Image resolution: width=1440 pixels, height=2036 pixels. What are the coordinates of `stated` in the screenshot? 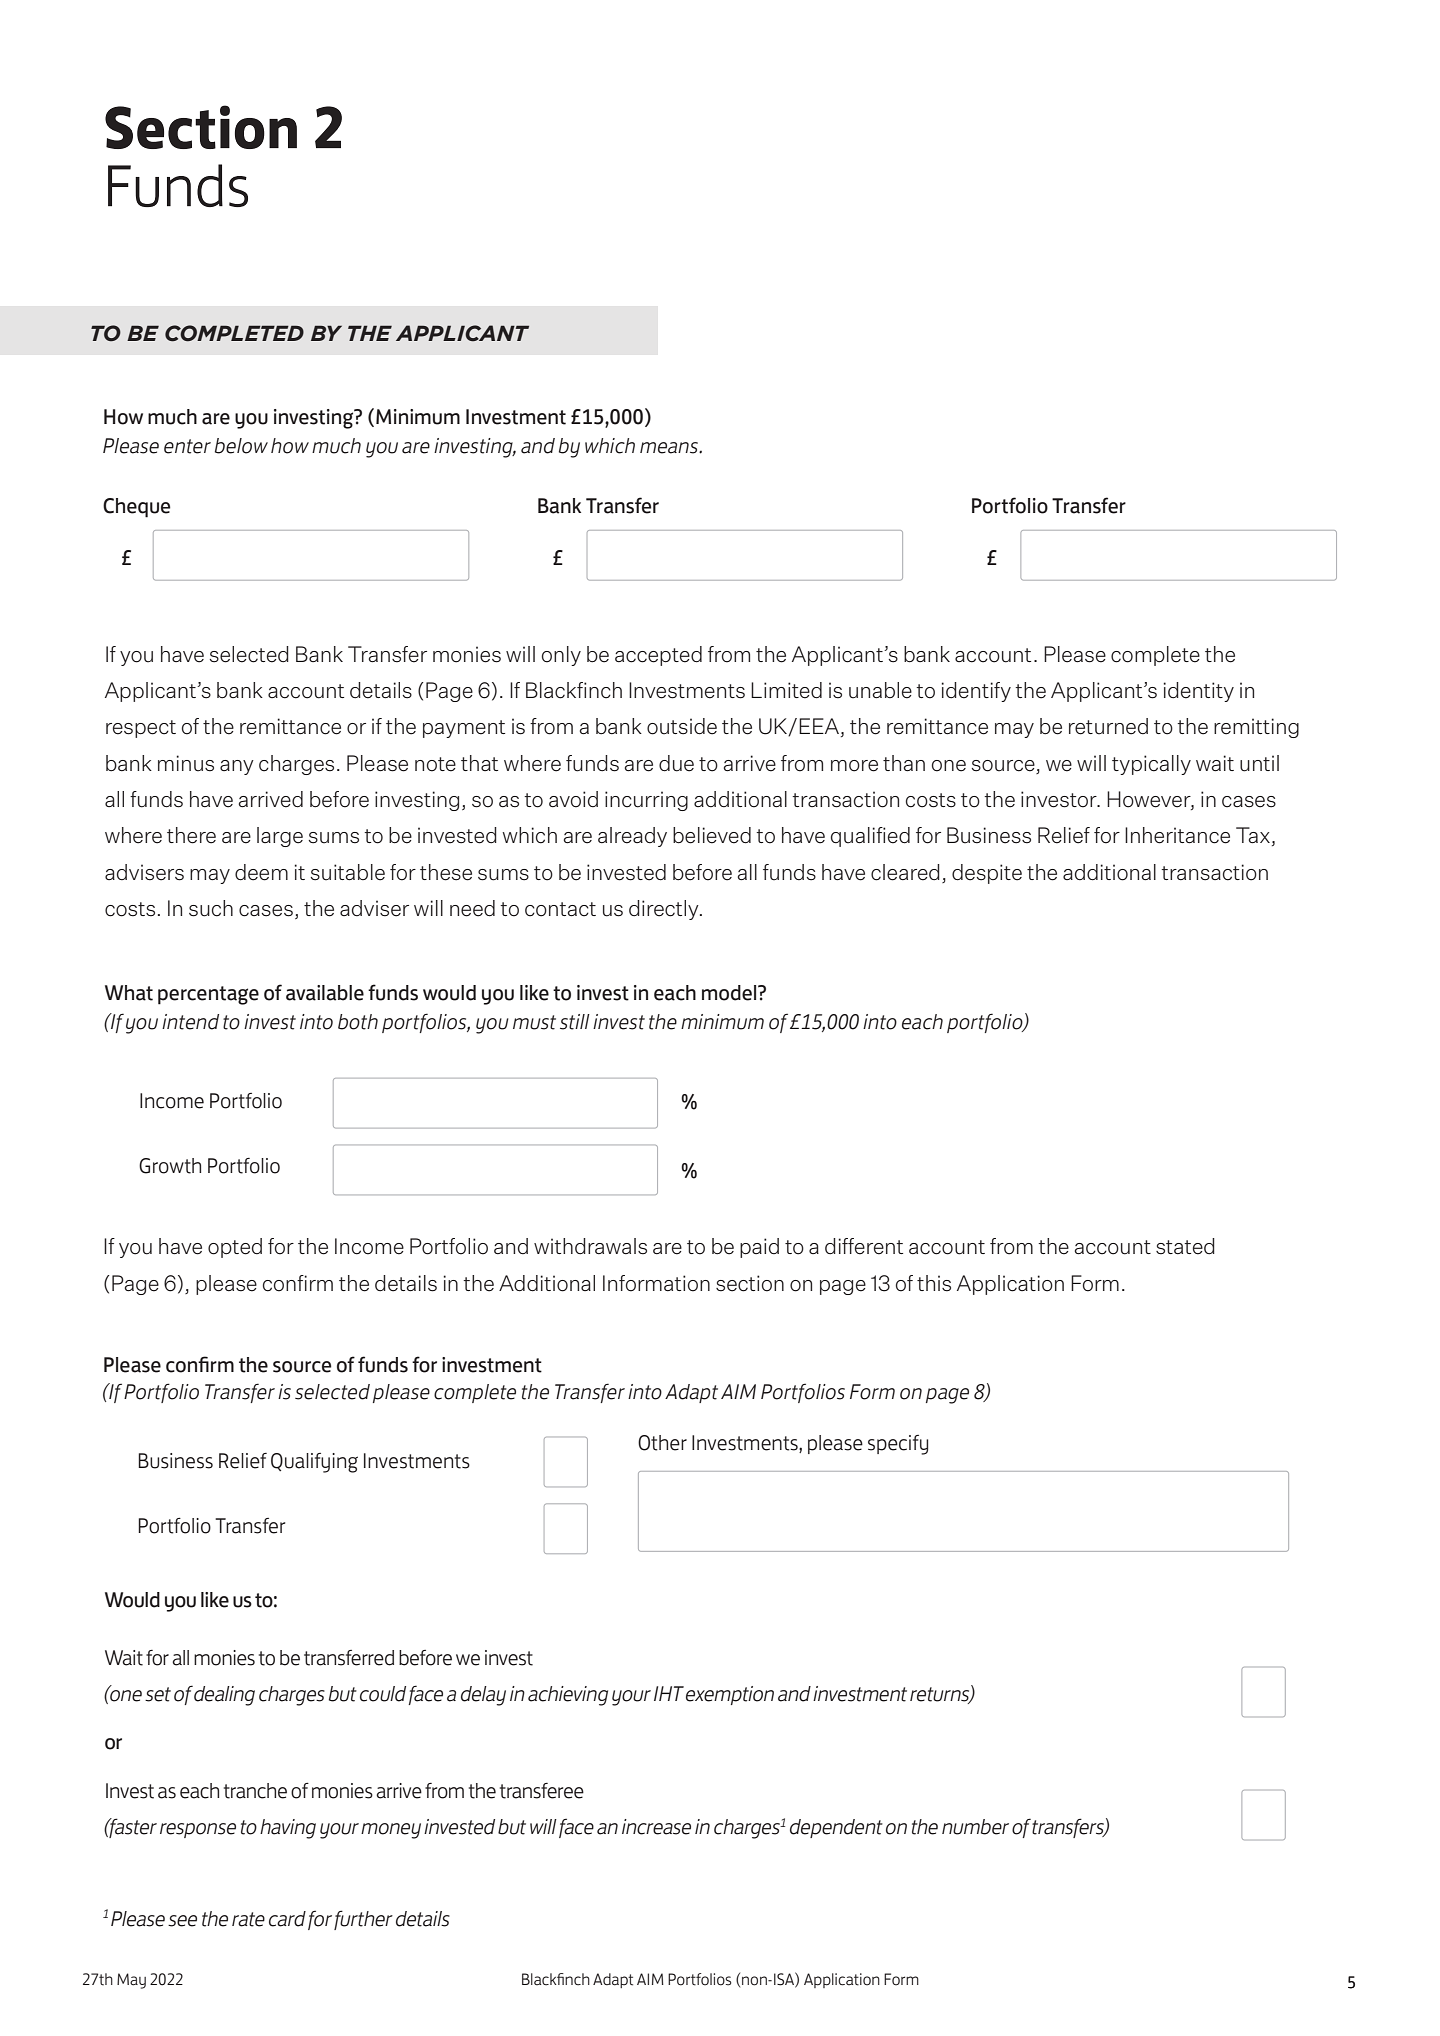 It's located at (1185, 1246).
